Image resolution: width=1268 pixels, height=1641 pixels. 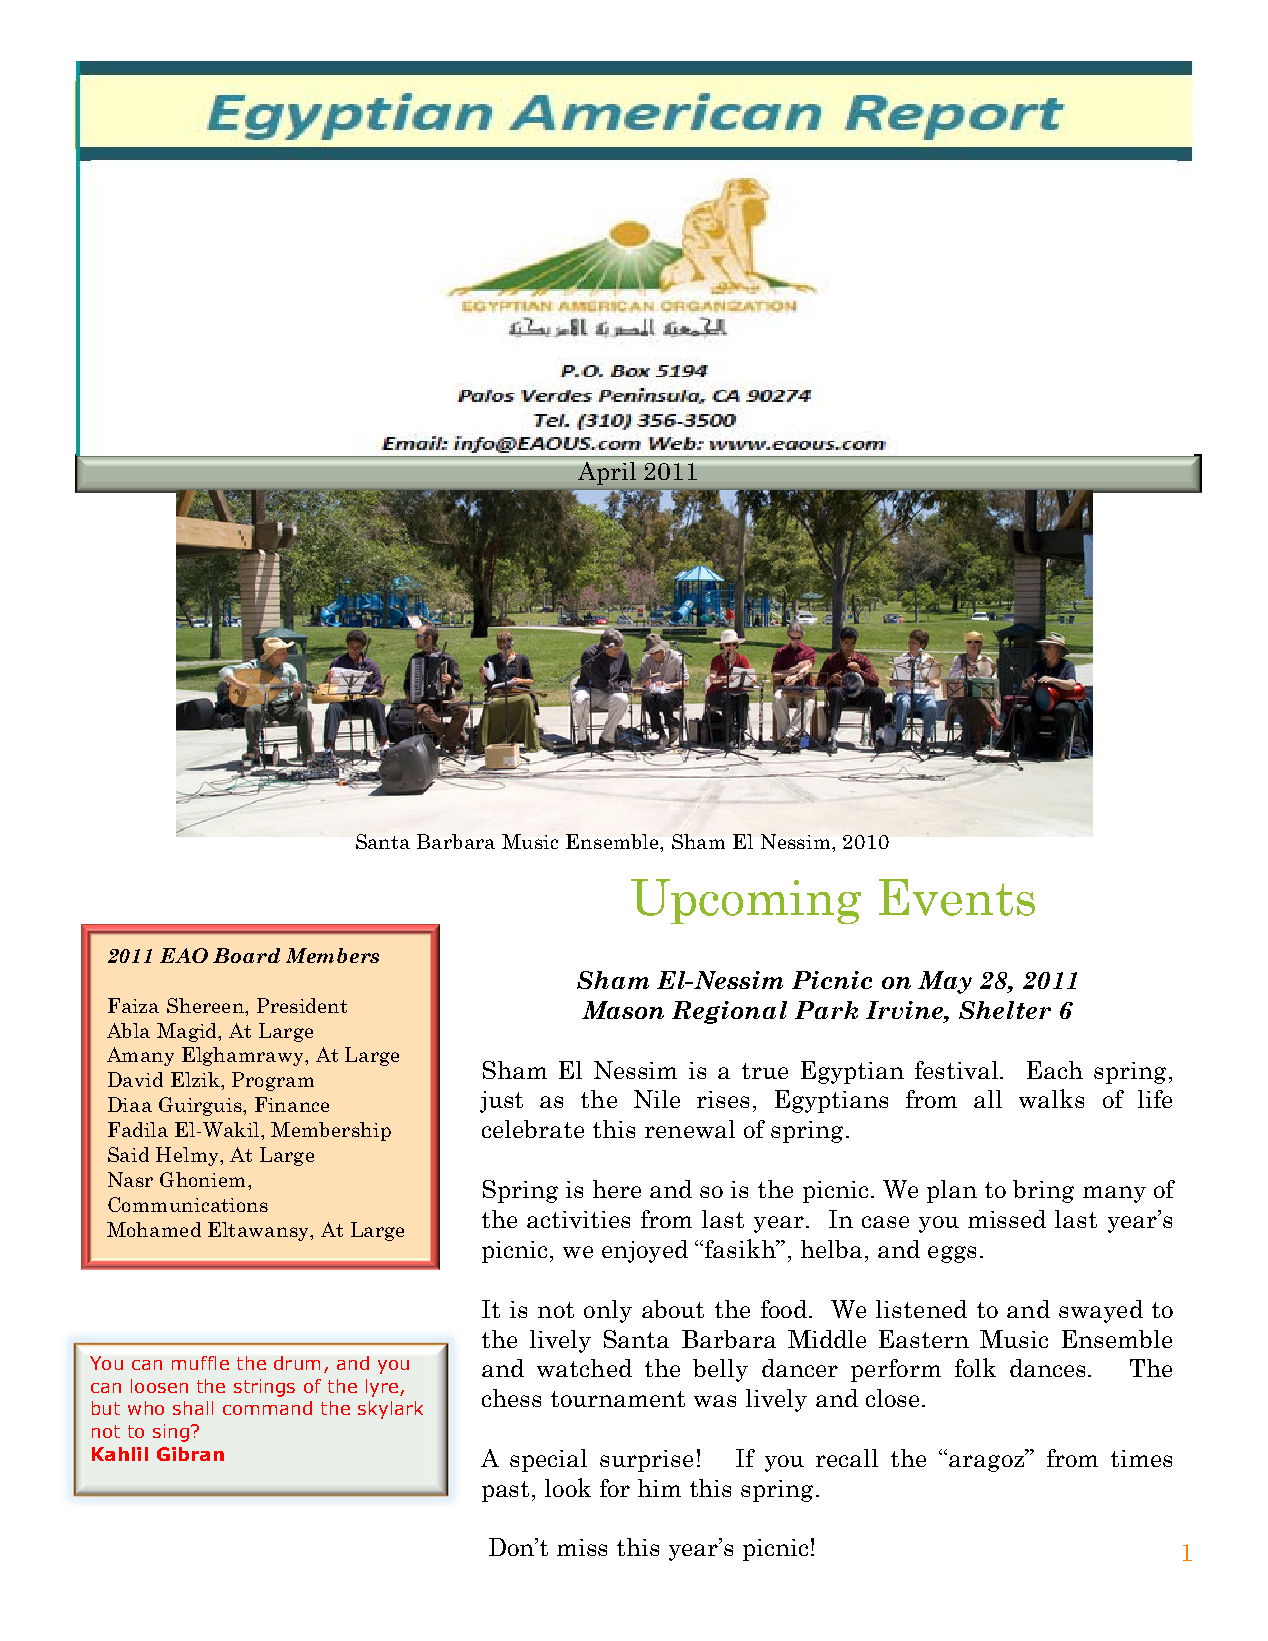 What do you see at coordinates (246, 955) in the screenshot?
I see `Board` at bounding box center [246, 955].
